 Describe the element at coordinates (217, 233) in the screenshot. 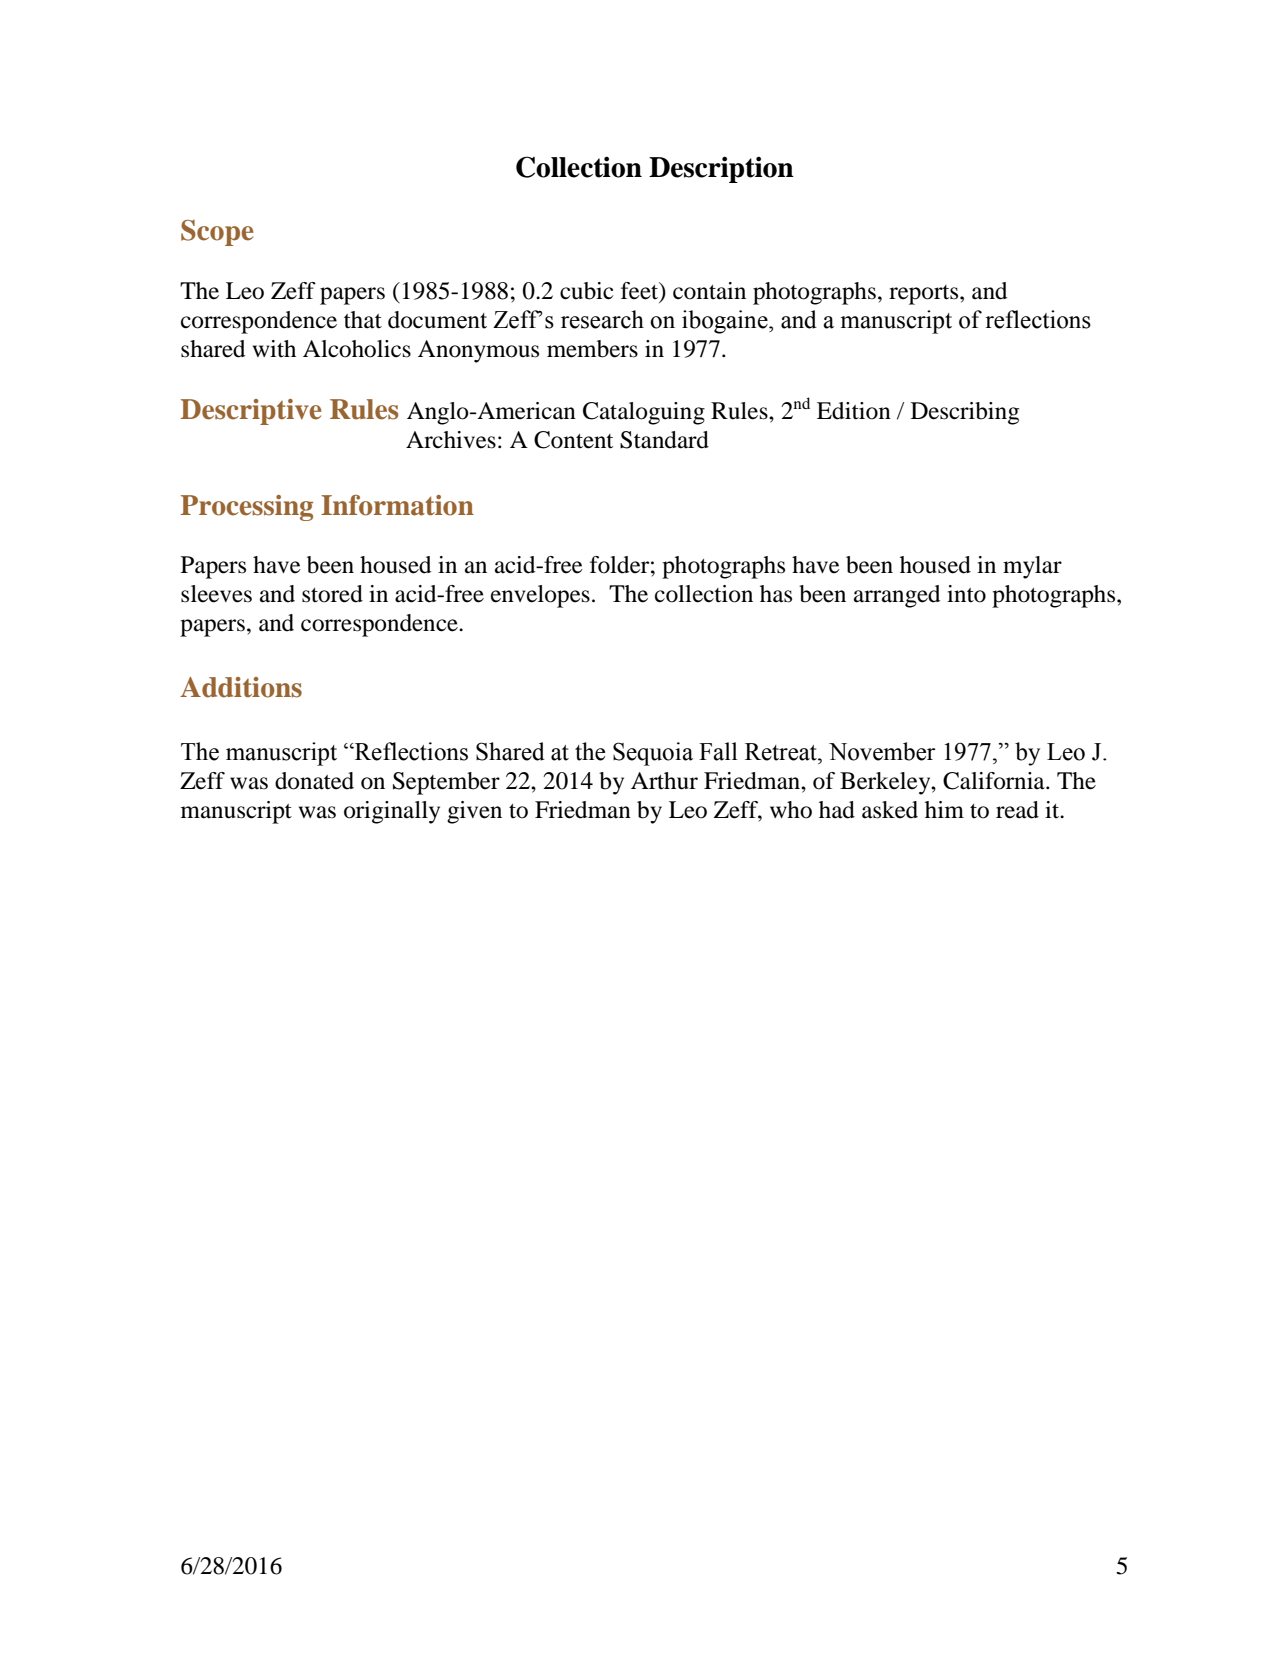

I see `Scope` at that location.
